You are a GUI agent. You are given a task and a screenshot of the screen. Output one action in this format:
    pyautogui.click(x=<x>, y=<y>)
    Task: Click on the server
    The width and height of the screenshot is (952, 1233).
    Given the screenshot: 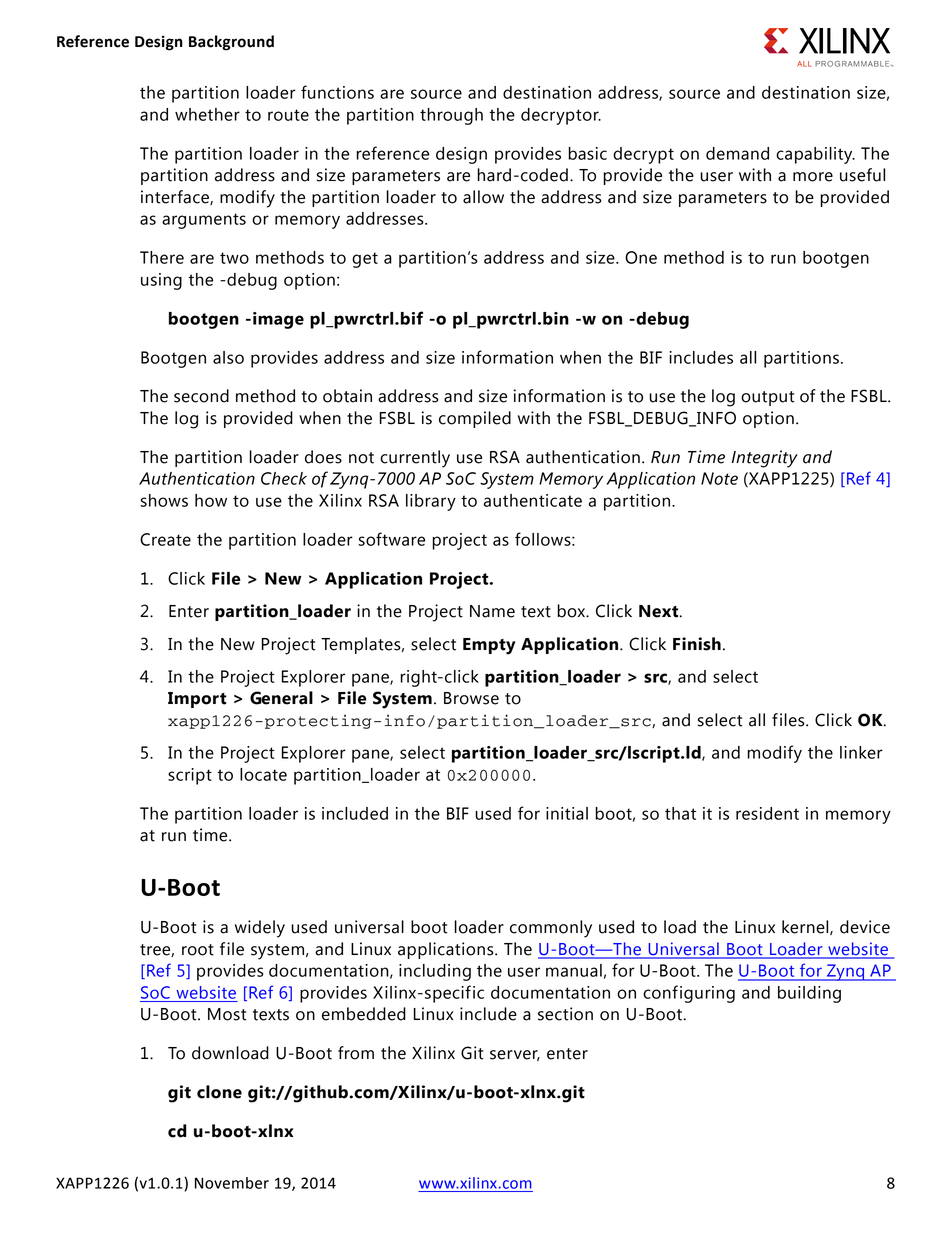 What is the action you would take?
    pyautogui.click(x=515, y=1055)
